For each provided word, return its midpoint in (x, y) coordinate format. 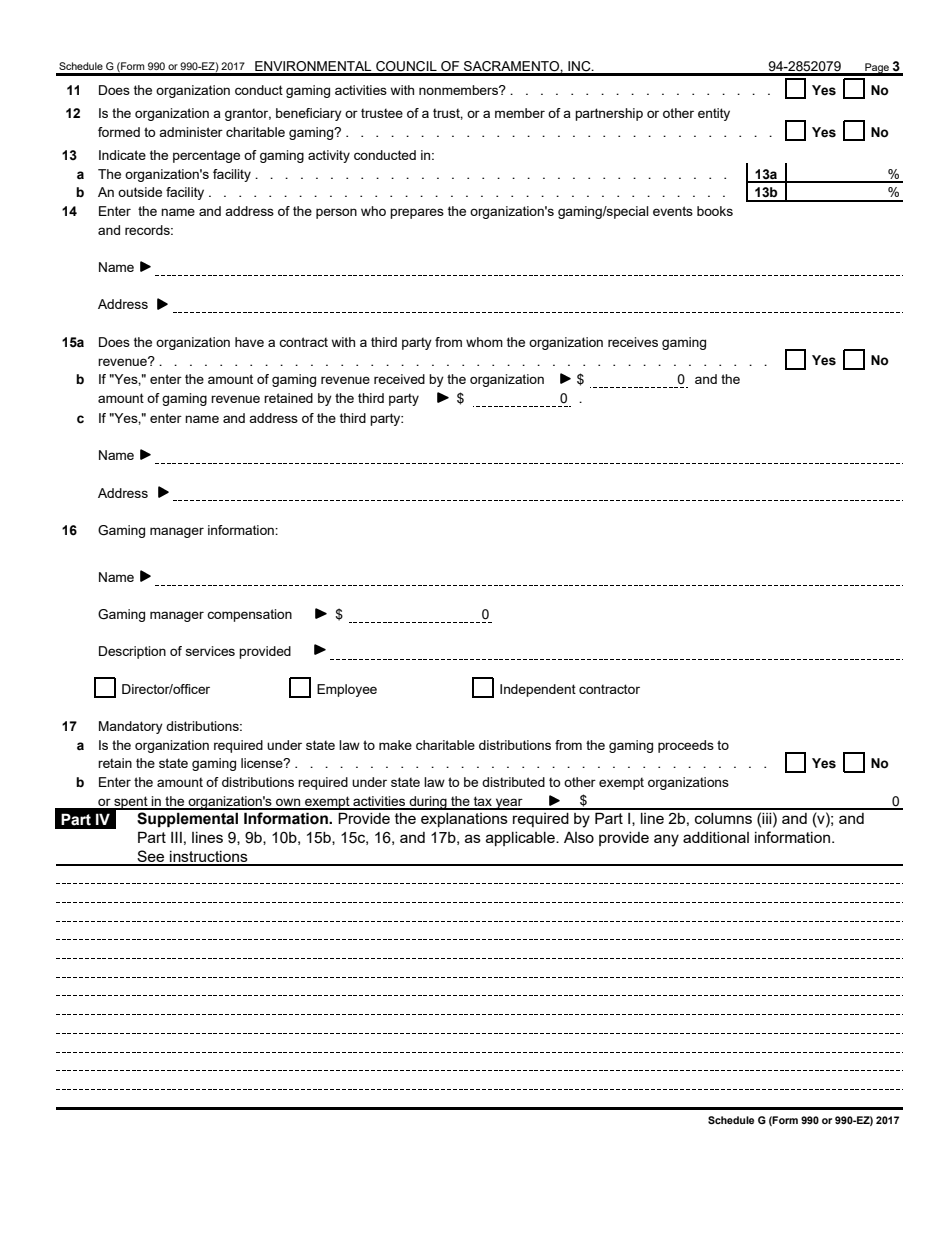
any (666, 840)
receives (633, 342)
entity (714, 114)
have (249, 342)
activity (329, 156)
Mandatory (131, 727)
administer (191, 132)
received (399, 379)
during (428, 803)
